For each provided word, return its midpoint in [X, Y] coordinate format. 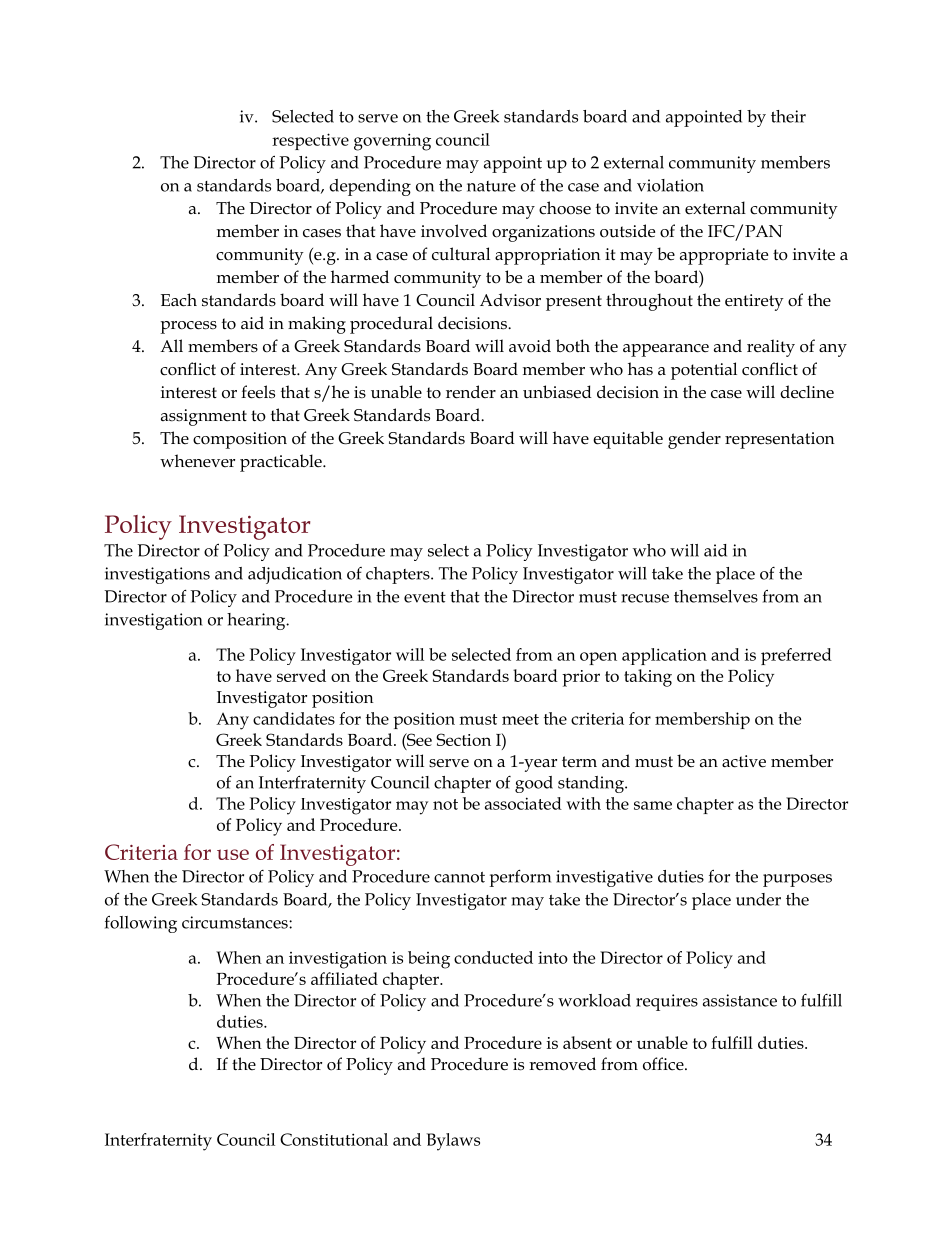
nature [491, 186]
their [788, 116]
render [471, 392]
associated [523, 803]
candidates [294, 718]
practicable [282, 463]
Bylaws [453, 1142]
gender [694, 440]
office [664, 1064]
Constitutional [334, 1139]
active [744, 761]
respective [310, 141]
